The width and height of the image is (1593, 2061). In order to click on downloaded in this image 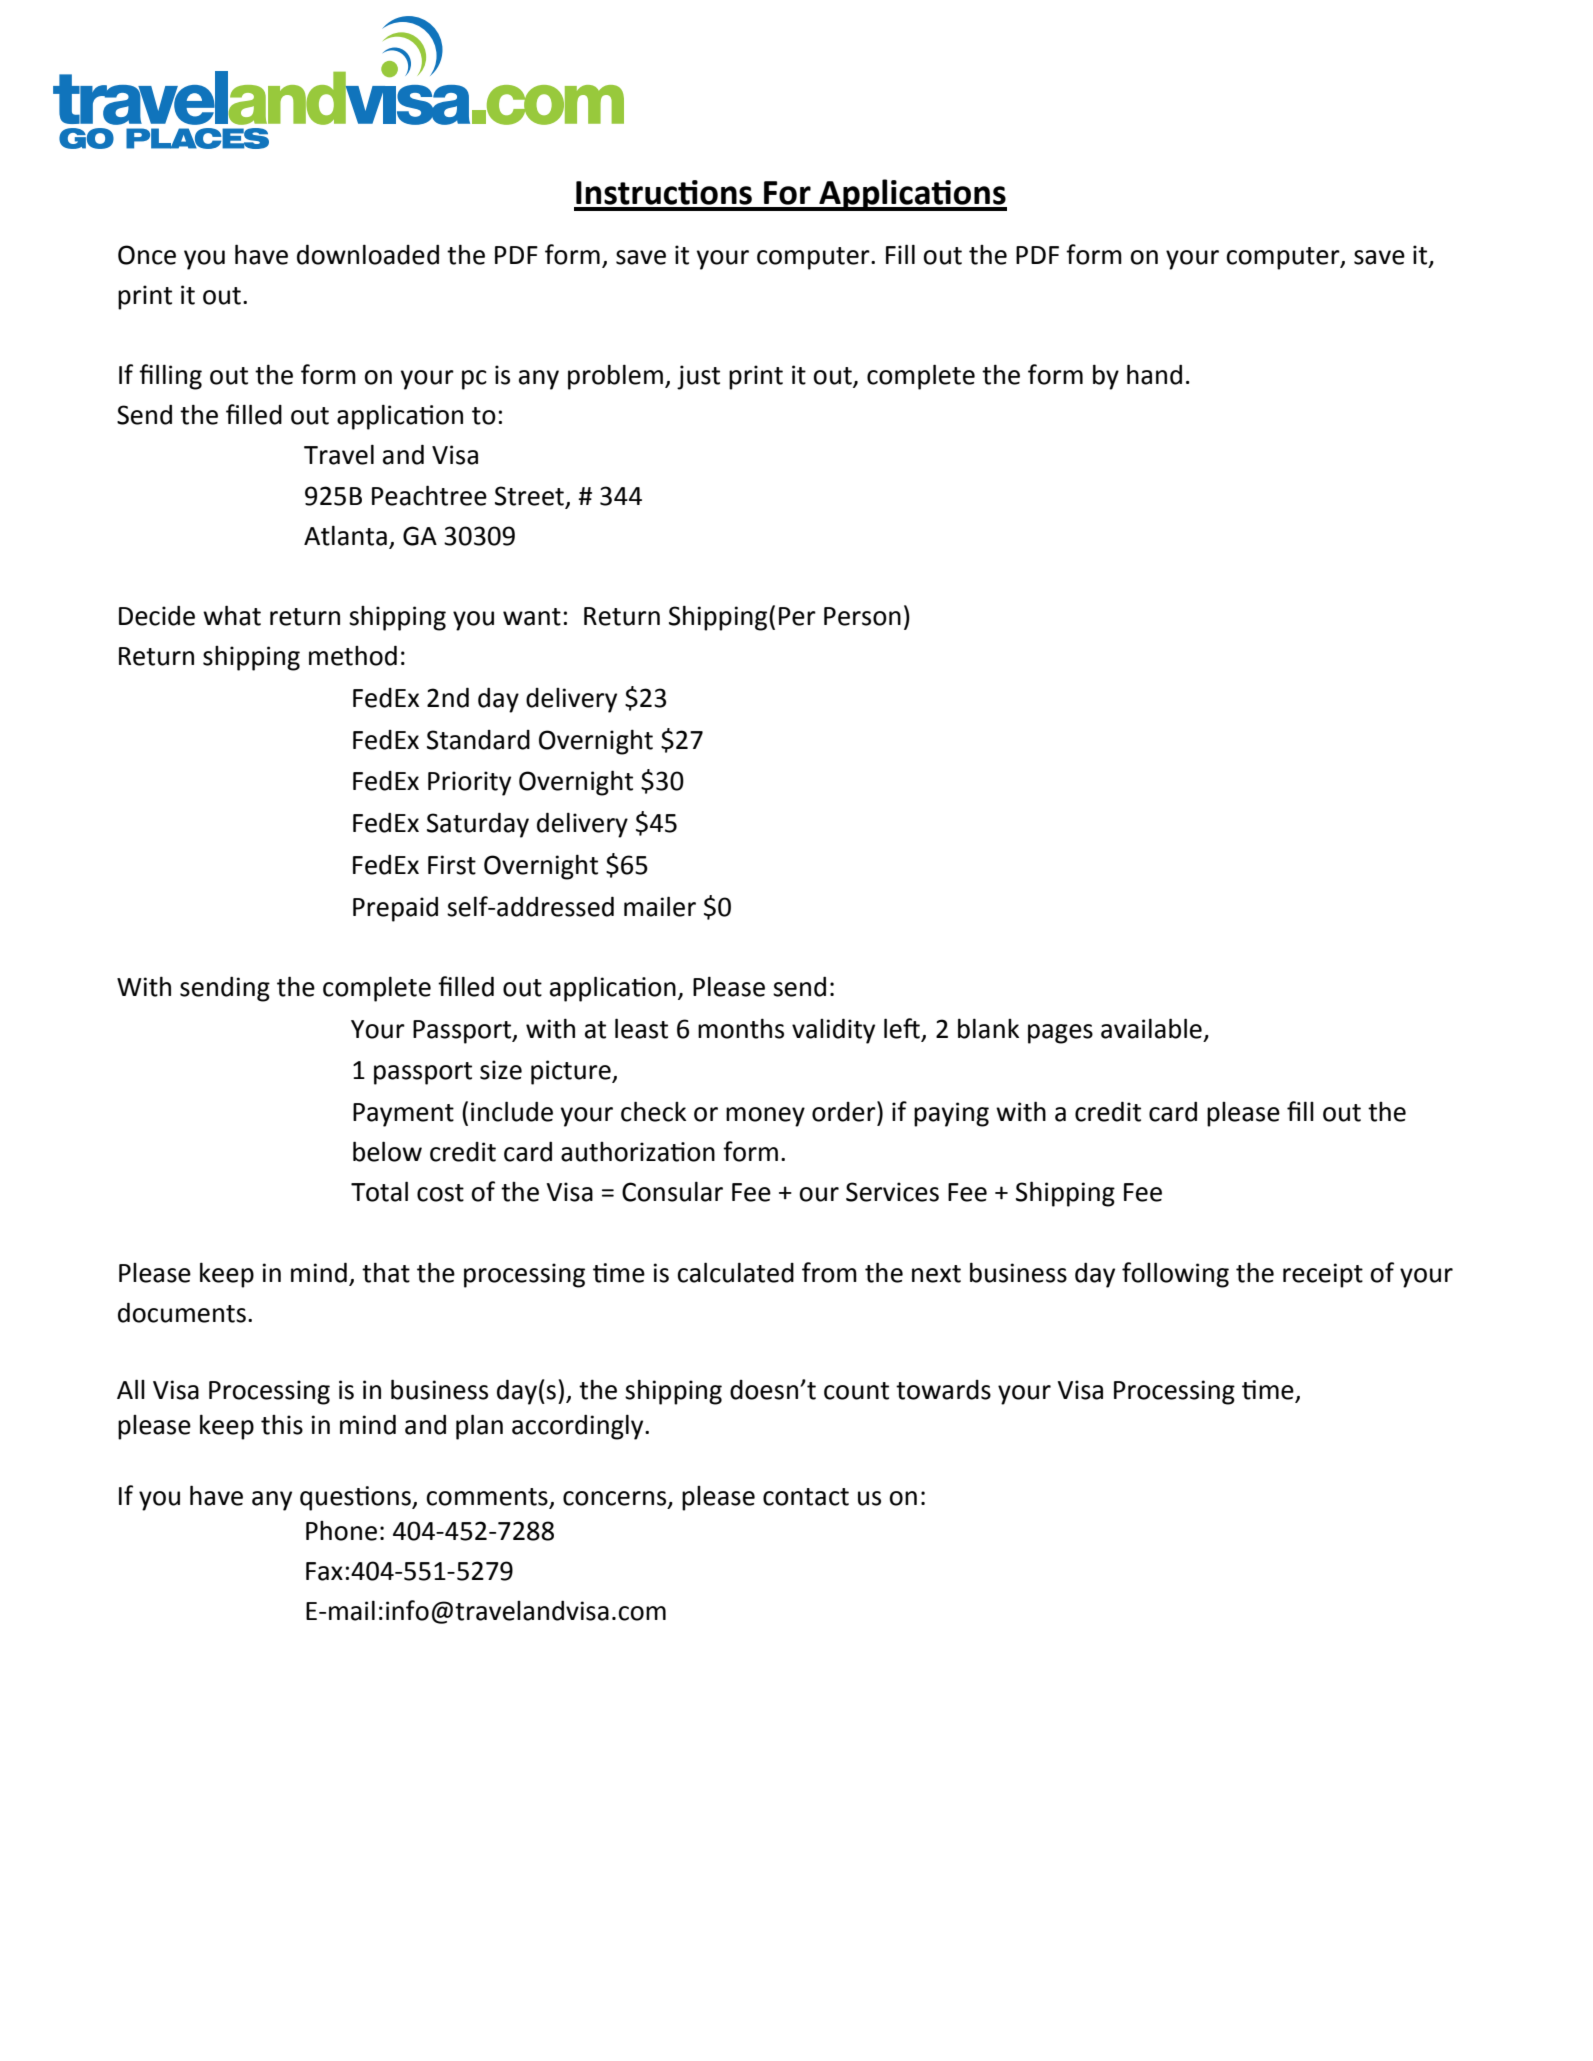, I will do `click(368, 254)`.
